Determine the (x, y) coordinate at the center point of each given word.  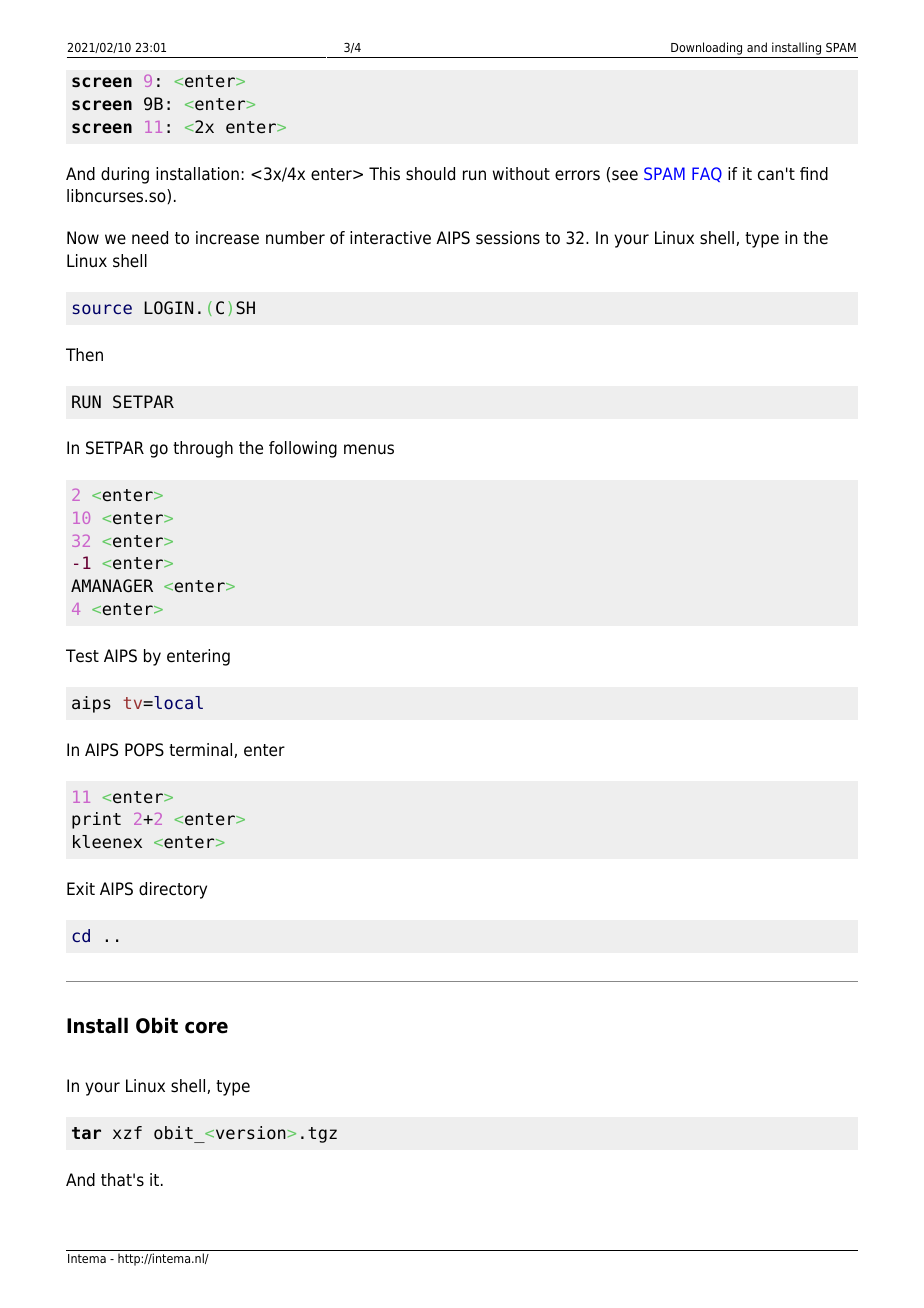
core (206, 1028)
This (384, 174)
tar (86, 1133)
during (125, 175)
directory (173, 890)
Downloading (707, 50)
